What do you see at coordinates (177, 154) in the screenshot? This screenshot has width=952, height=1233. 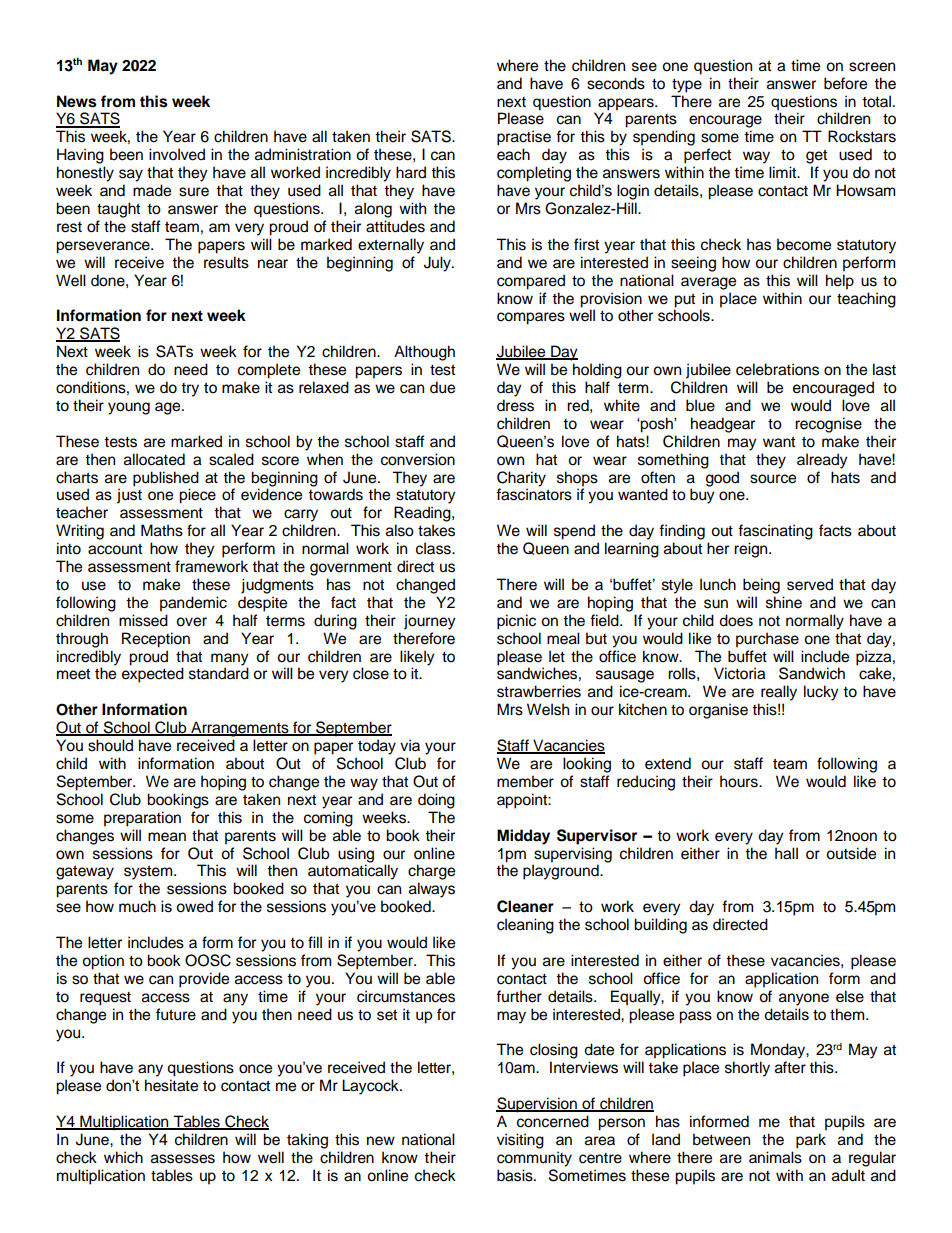 I see `involved` at bounding box center [177, 154].
